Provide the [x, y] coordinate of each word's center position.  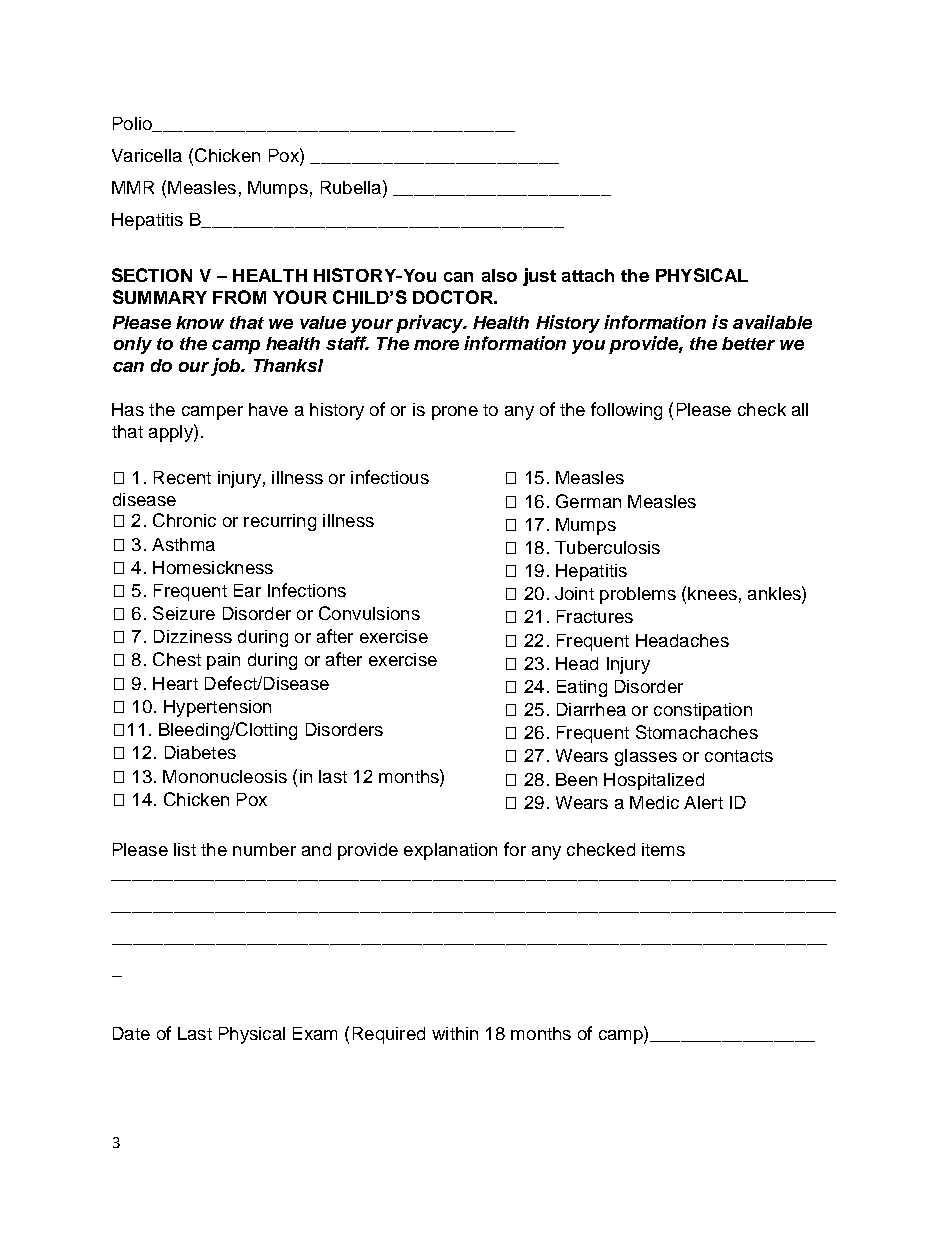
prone [455, 413]
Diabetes [200, 752]
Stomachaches [697, 732]
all [800, 409]
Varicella [147, 155]
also [499, 275]
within [455, 1033]
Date [131, 1033]
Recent [182, 477]
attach [588, 275]
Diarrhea [591, 709]
